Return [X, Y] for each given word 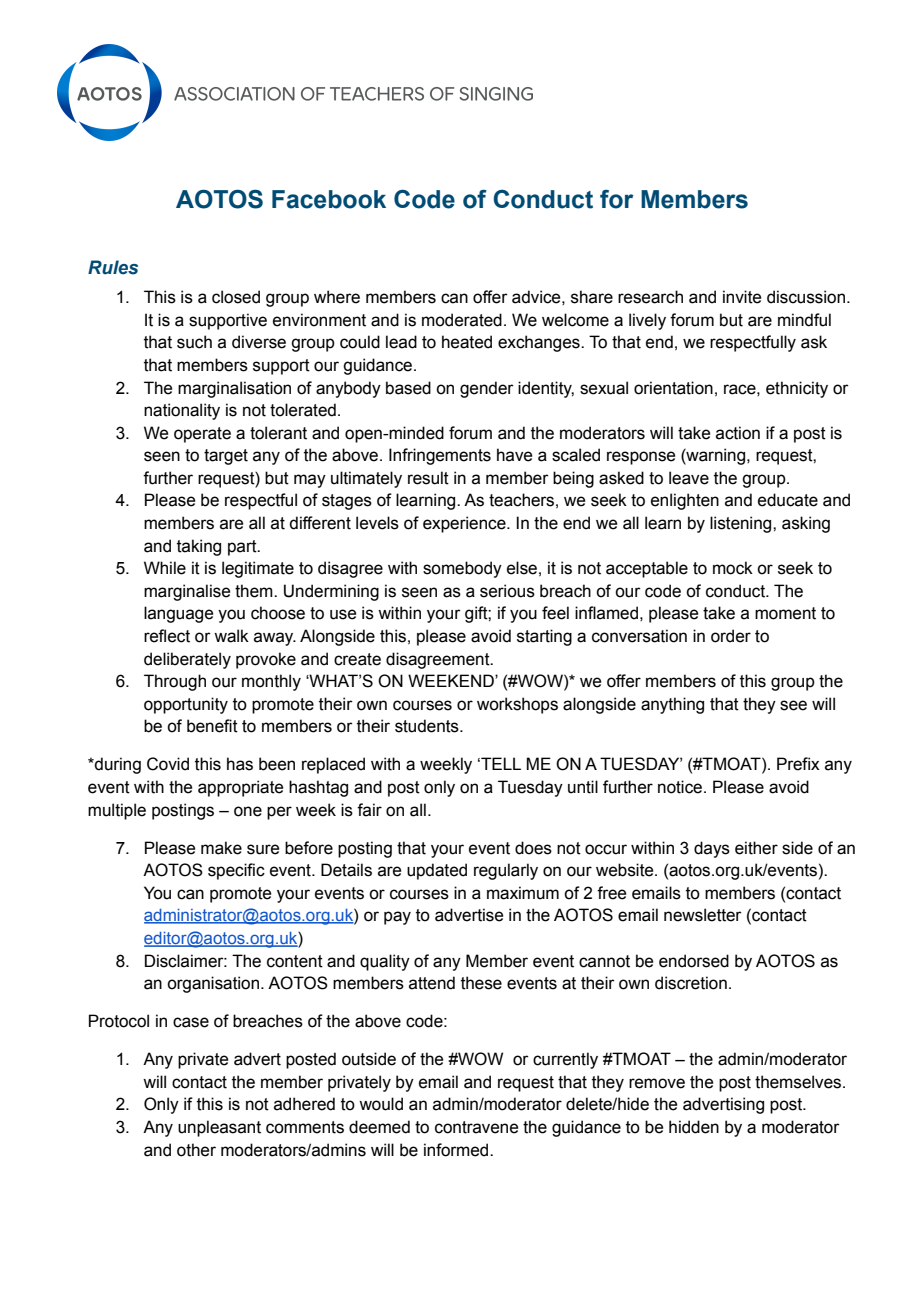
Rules [113, 267]
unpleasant [219, 1128]
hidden [694, 1127]
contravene [476, 1127]
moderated [462, 320]
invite [742, 297]
